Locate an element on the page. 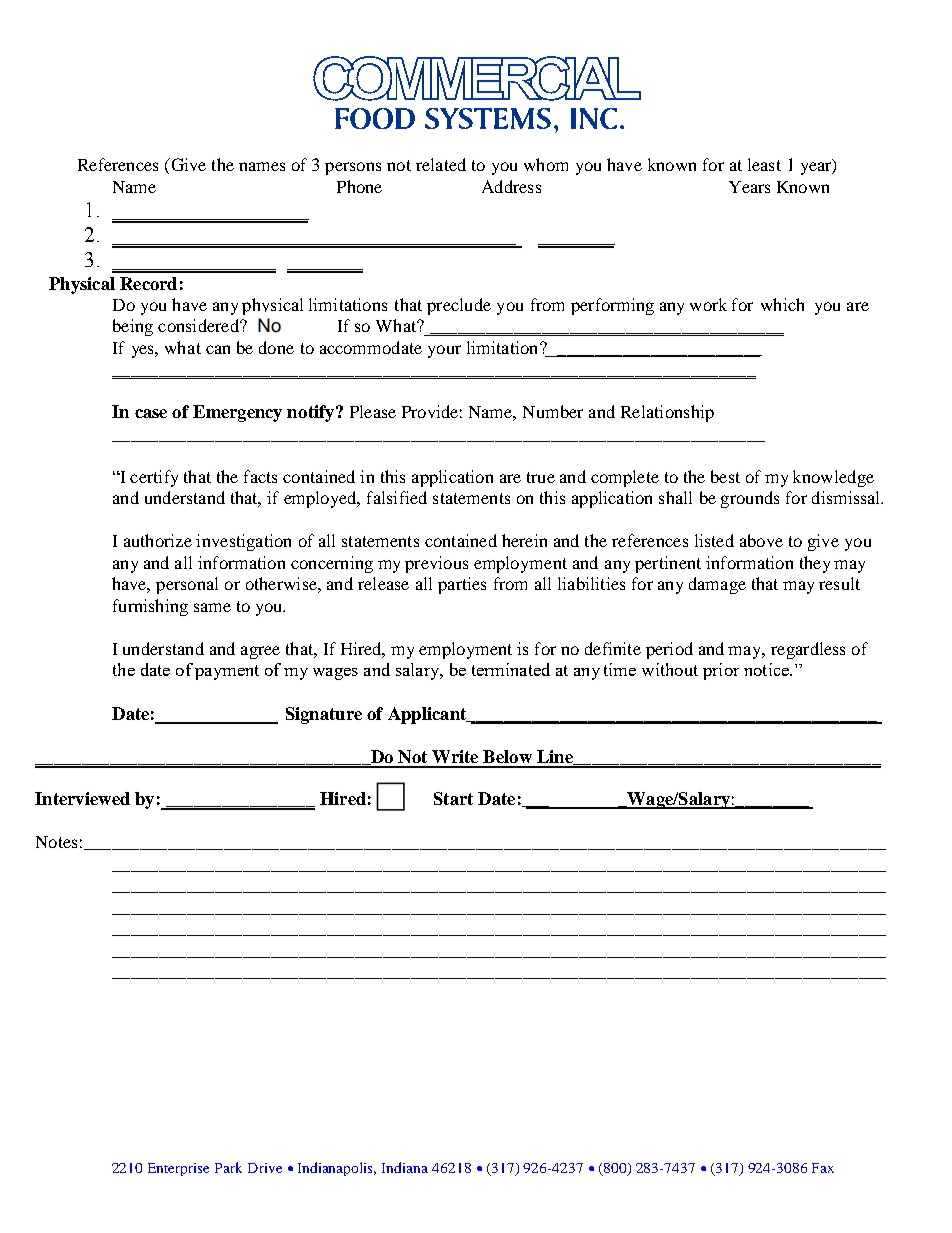 The width and height of the document is (952, 1233). Record is located at coordinates (148, 283).
